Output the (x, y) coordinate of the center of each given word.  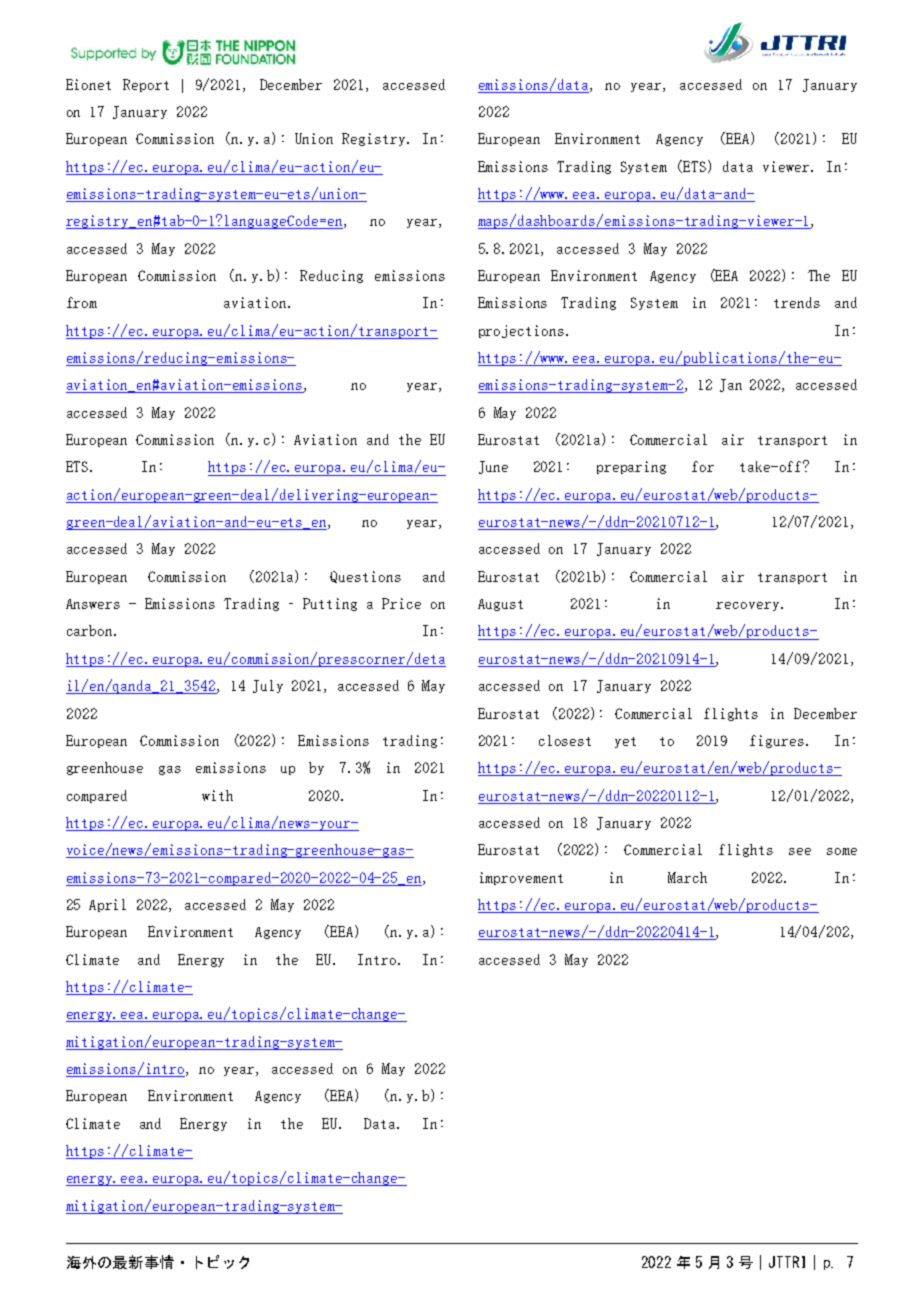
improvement (521, 878)
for (703, 466)
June (493, 467)
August (500, 605)
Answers (93, 604)
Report (146, 85)
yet (625, 742)
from (82, 302)
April (107, 905)
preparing (631, 467)
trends (797, 302)
